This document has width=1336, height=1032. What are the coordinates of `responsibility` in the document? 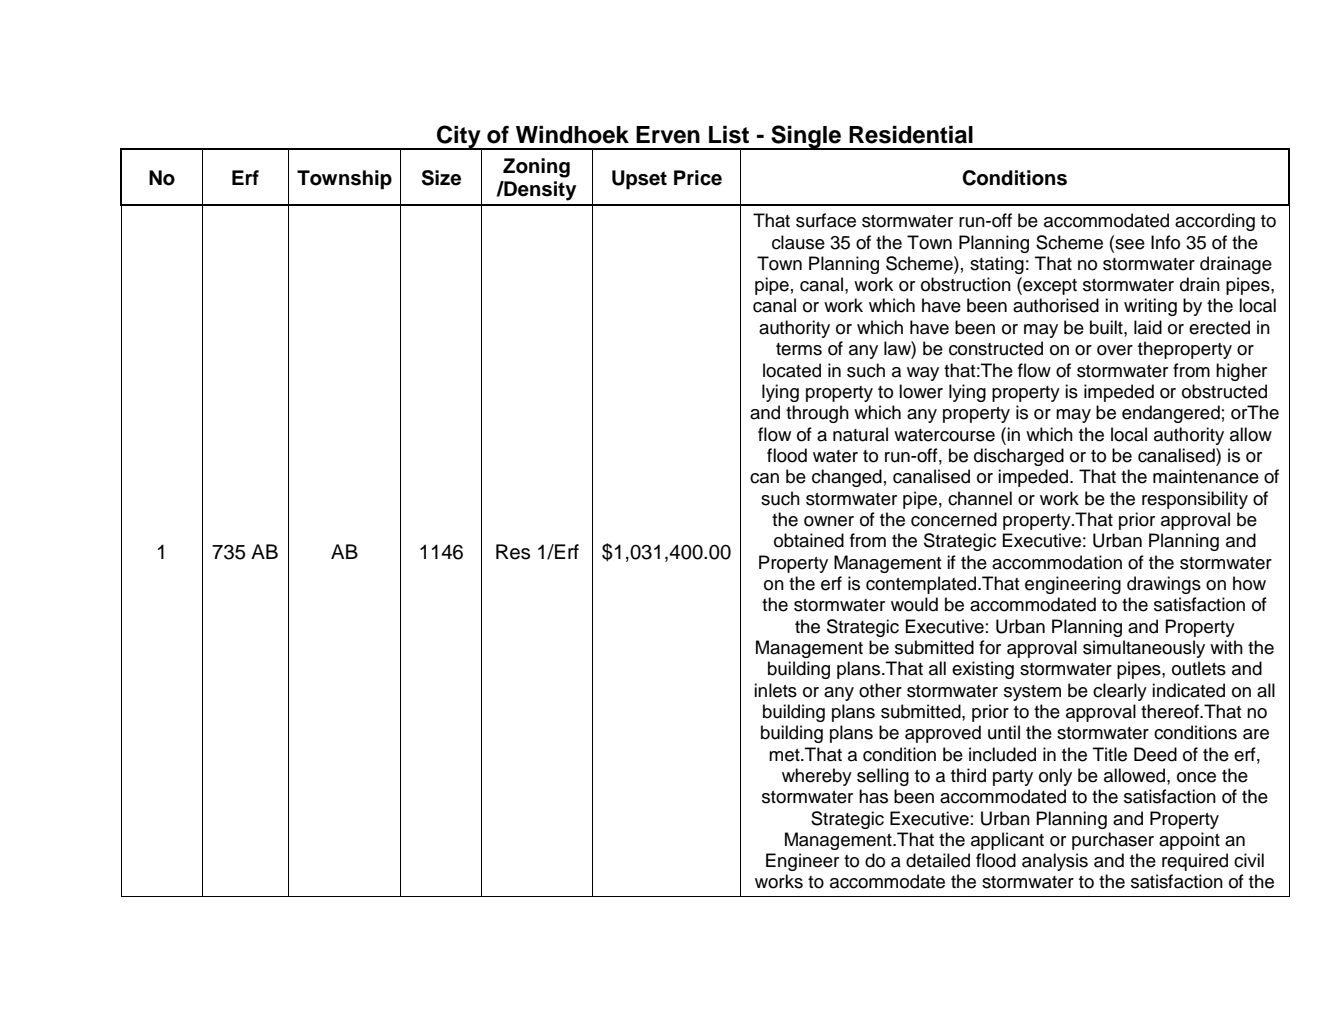 It's located at (1195, 500).
